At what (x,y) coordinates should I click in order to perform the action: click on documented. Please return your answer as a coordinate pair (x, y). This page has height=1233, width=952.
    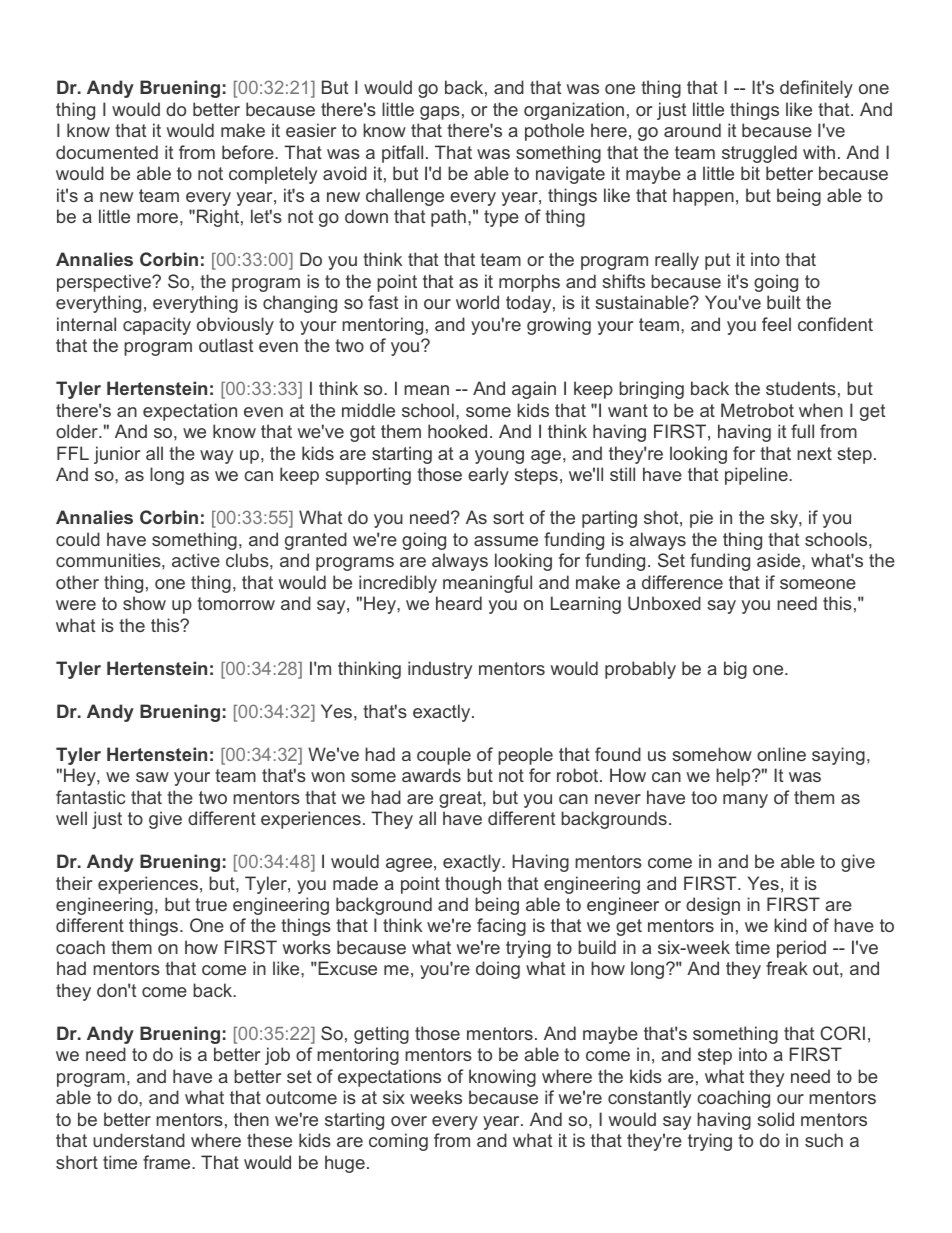
    Looking at the image, I should click on (107, 152).
